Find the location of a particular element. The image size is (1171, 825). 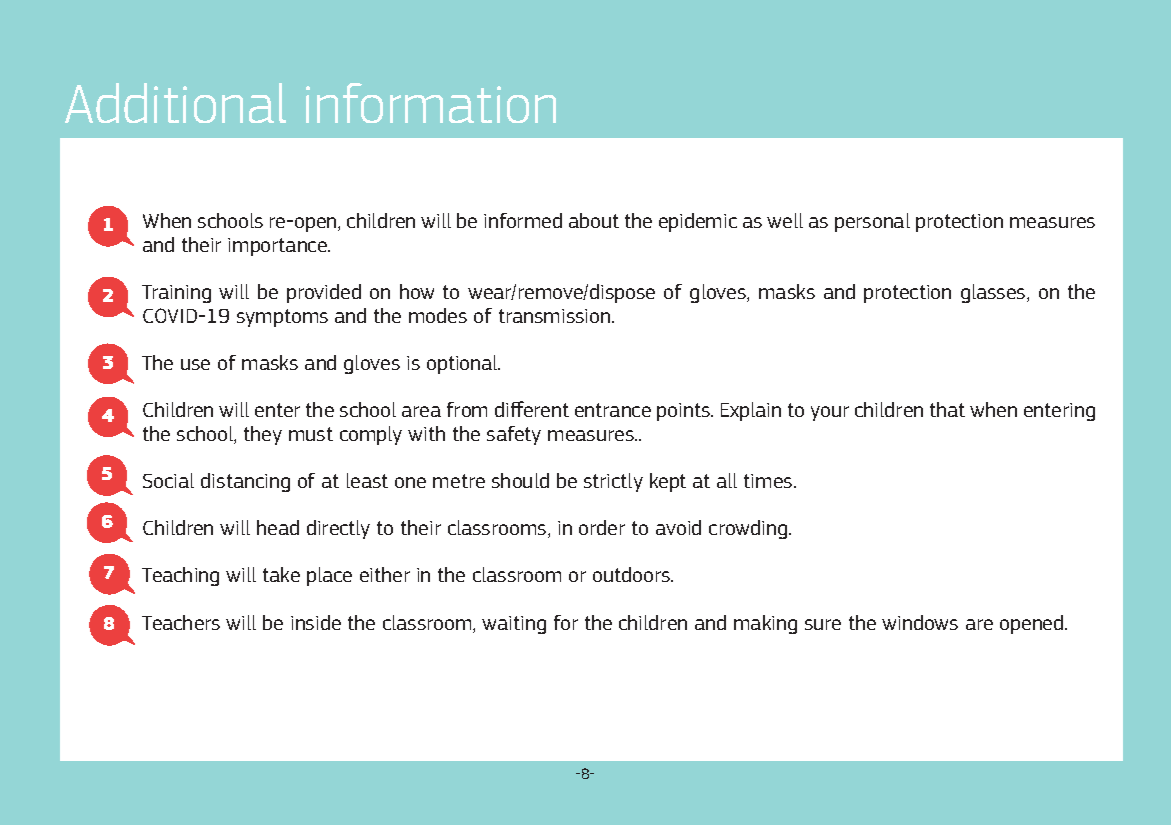

distancing is located at coordinates (245, 482).
